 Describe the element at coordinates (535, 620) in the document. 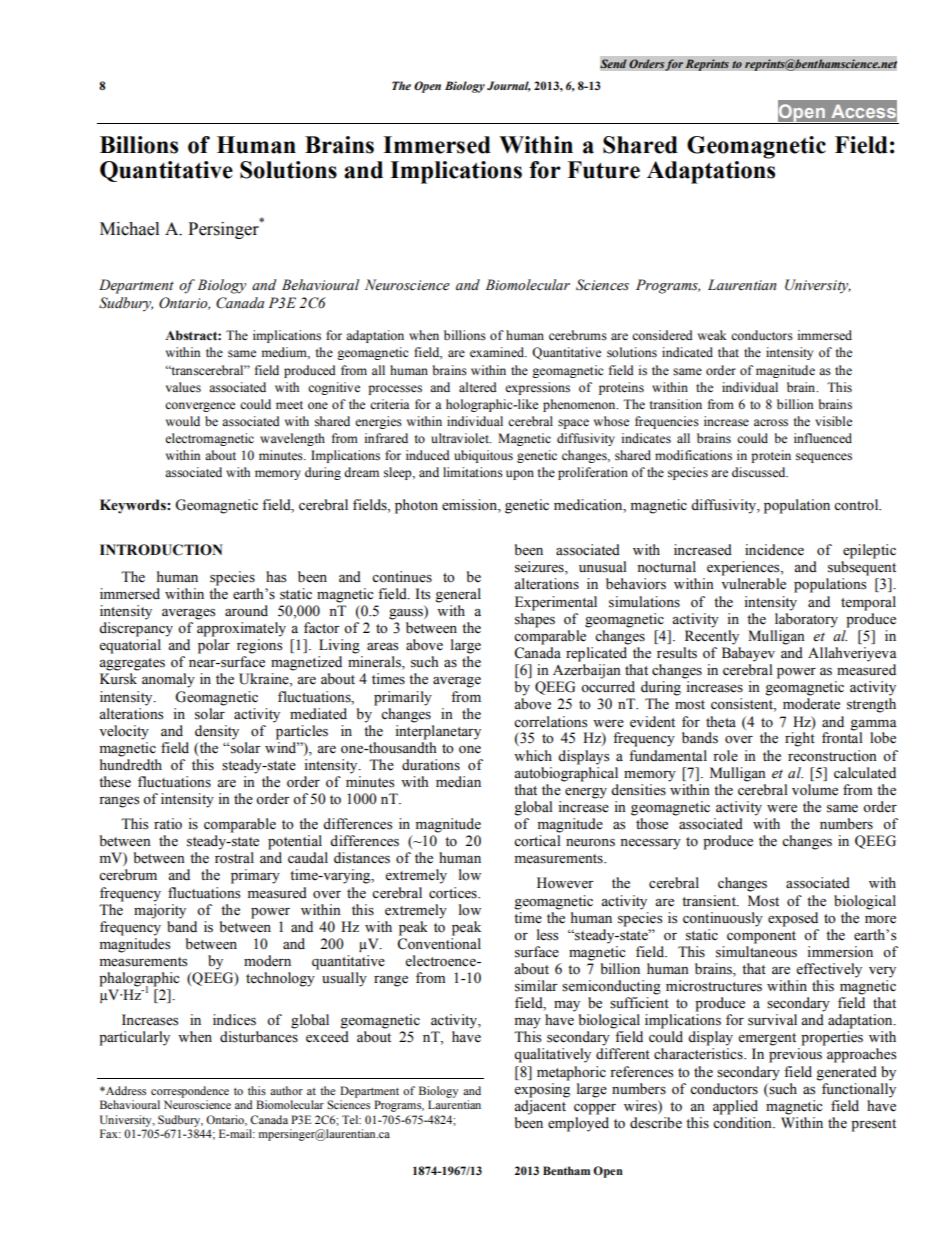

I see `shapes` at that location.
